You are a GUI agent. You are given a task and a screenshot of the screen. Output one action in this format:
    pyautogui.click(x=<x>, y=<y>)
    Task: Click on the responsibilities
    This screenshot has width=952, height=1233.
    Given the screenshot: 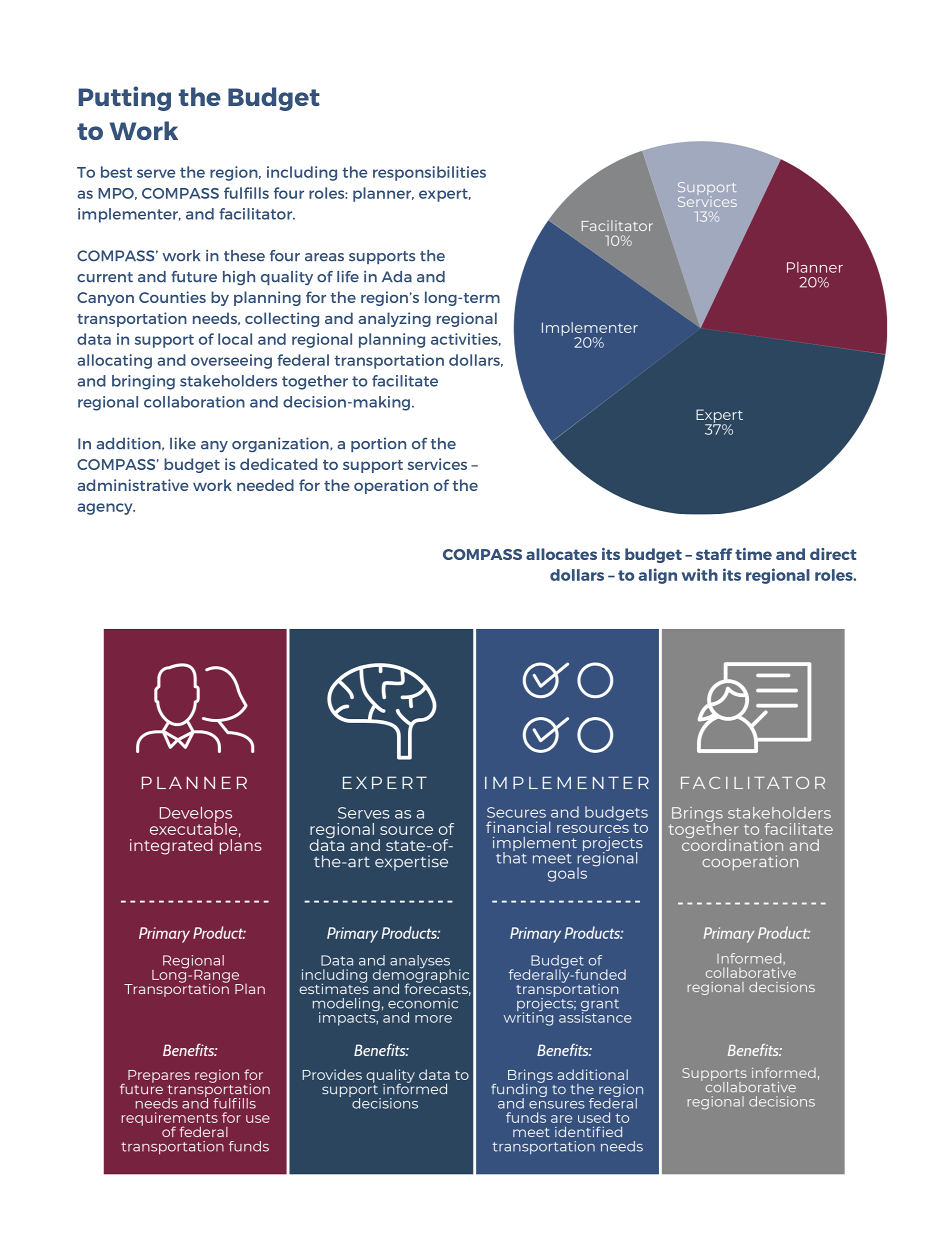 What is the action you would take?
    pyautogui.click(x=429, y=173)
